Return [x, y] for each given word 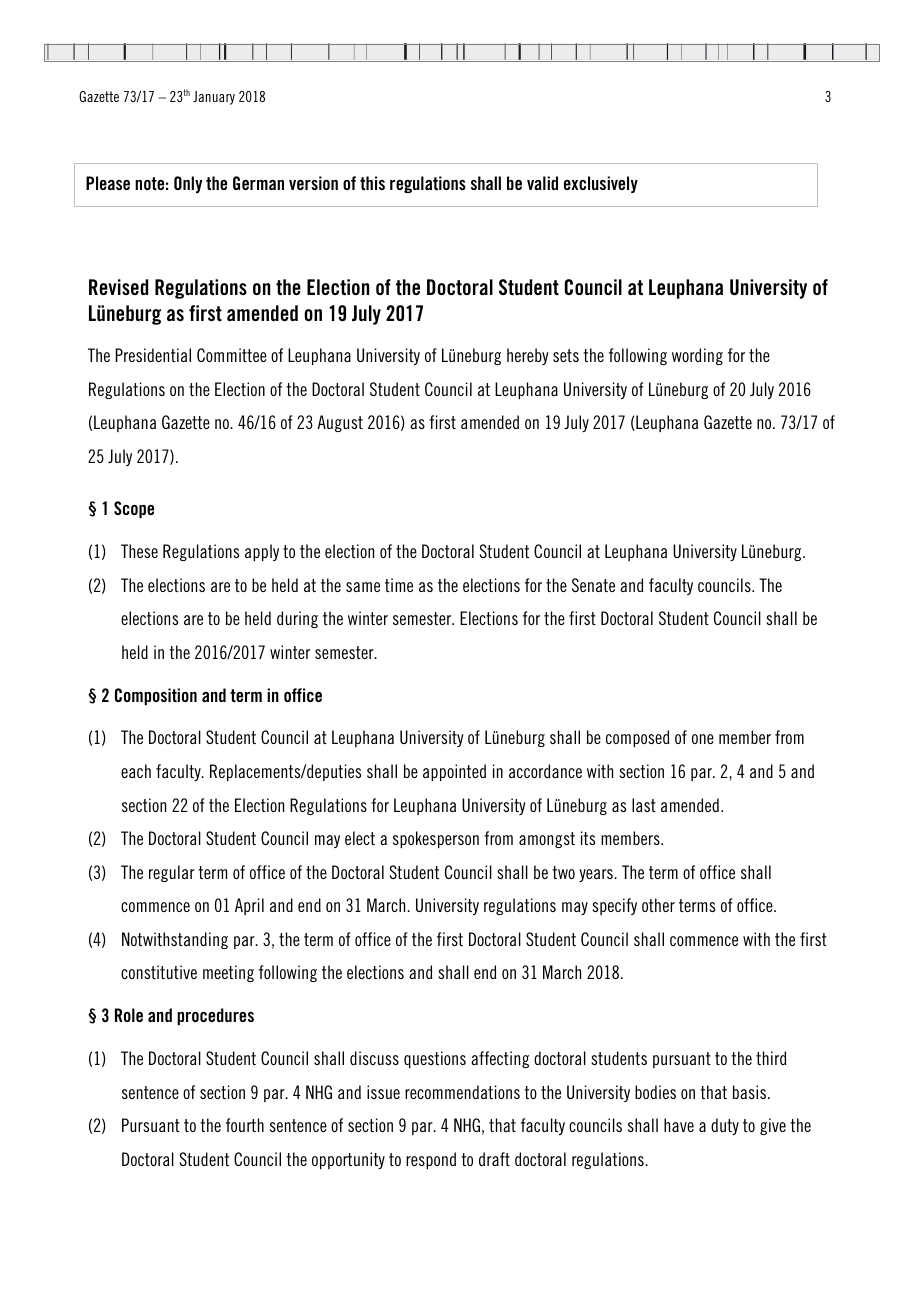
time [399, 585]
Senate [593, 585]
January [214, 98]
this [372, 183]
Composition [156, 696]
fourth [245, 1125]
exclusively [601, 184]
